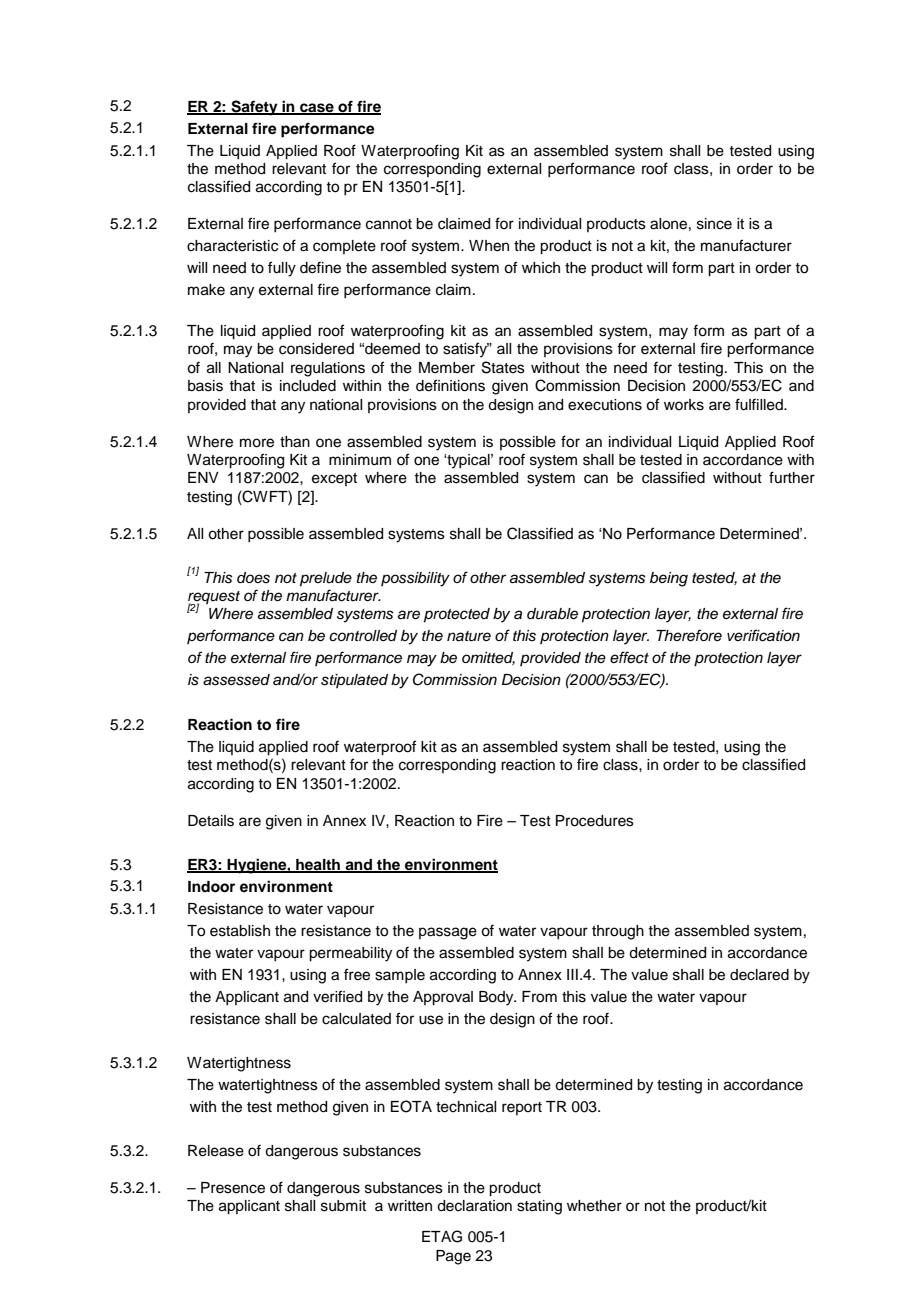  What do you see at coordinates (689, 635) in the document?
I see `Therefore` at bounding box center [689, 635].
